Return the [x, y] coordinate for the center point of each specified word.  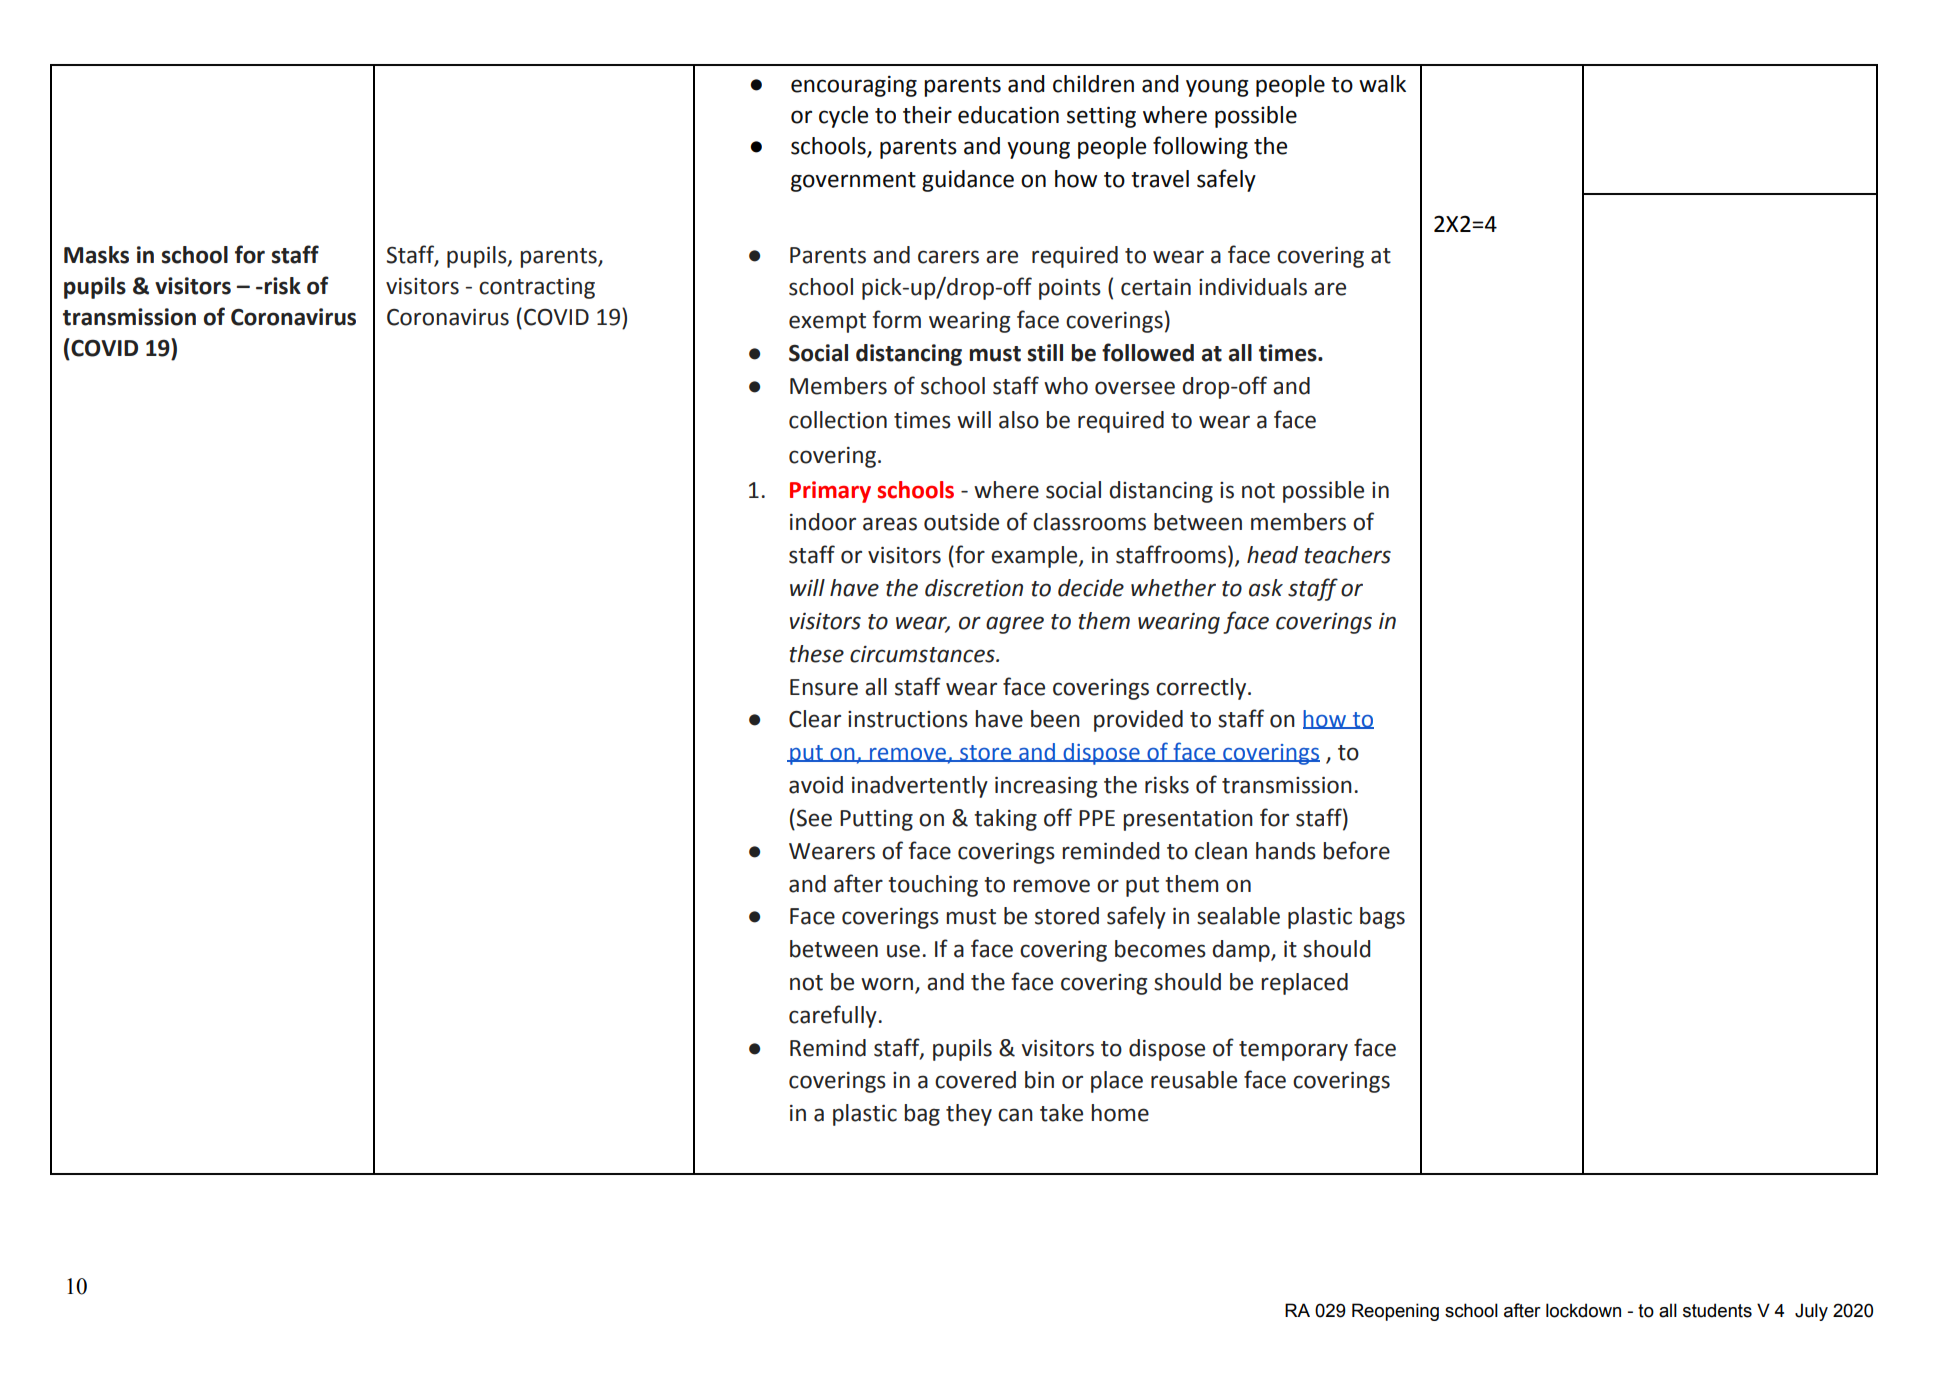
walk [1382, 84]
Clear [815, 719]
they [969, 1115]
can [1015, 1115]
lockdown [1583, 1310]
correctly [1202, 689]
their [927, 115]
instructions [908, 719]
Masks [96, 255]
